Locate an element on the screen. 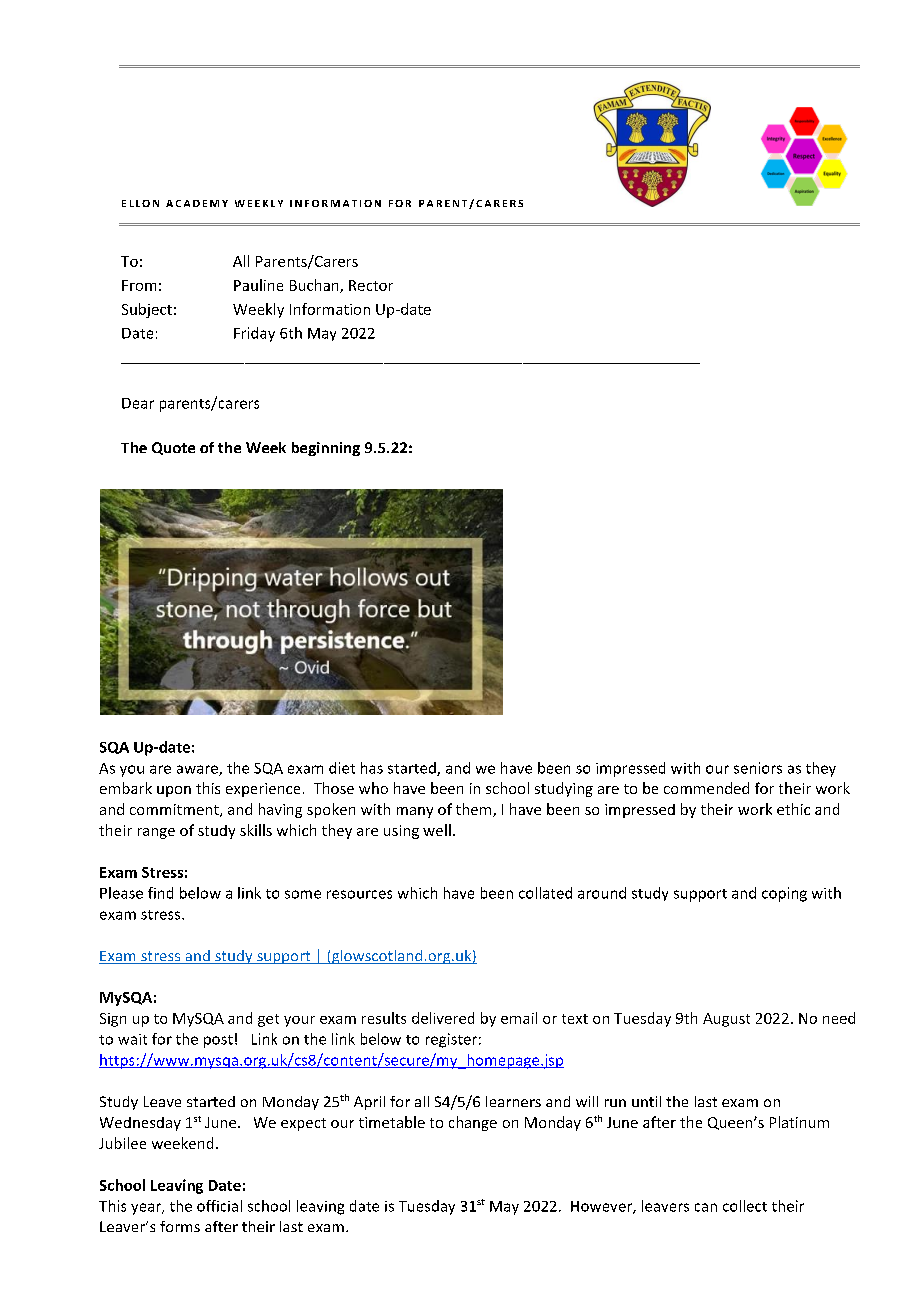 This screenshot has height=1308, width=924. change is located at coordinates (473, 1123).
